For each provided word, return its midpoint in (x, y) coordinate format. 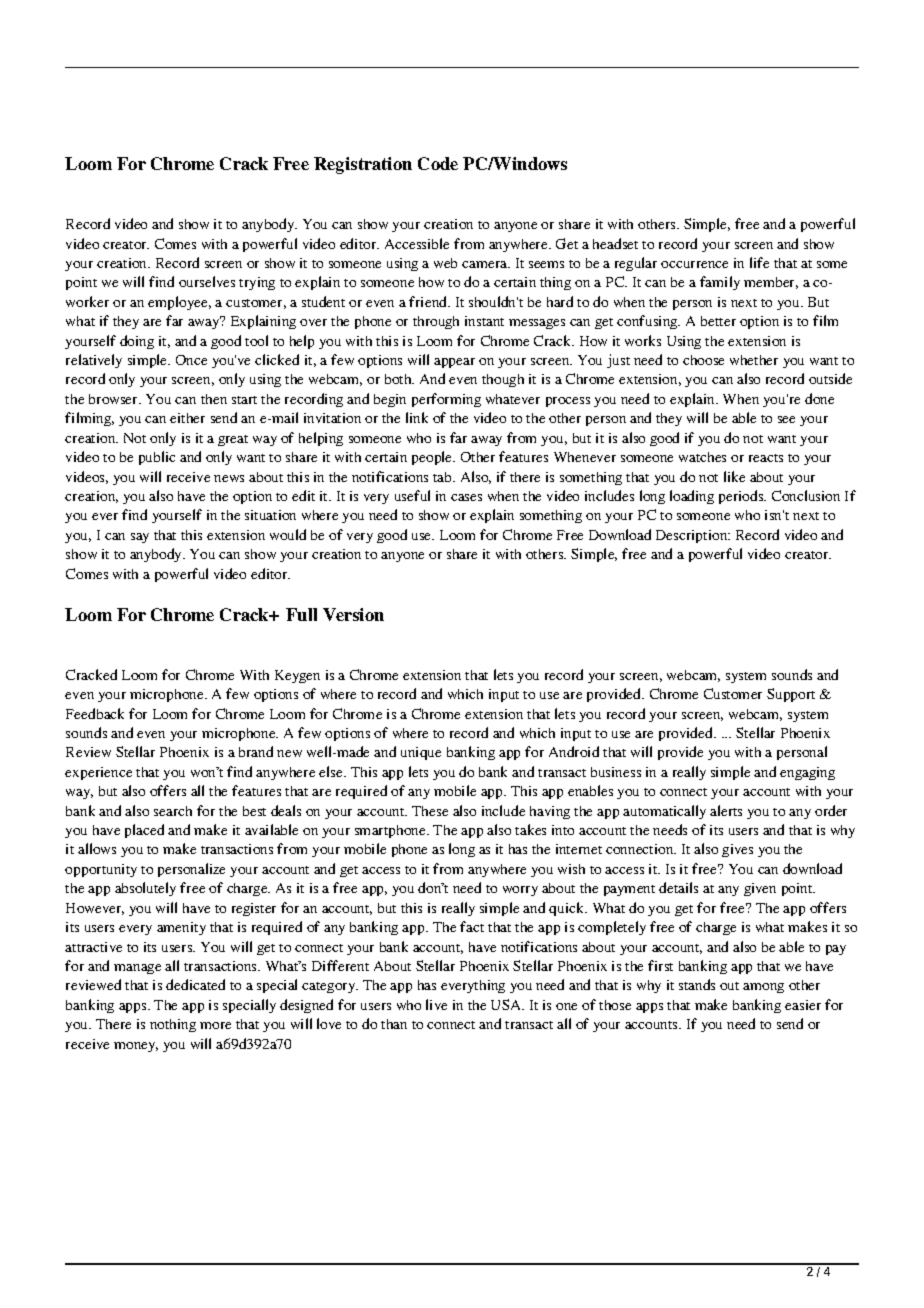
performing (446, 400)
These (430, 811)
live (436, 1004)
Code (438, 163)
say (140, 538)
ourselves (207, 281)
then (214, 399)
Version (353, 614)
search (173, 811)
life (759, 262)
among (763, 988)
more (215, 1025)
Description (693, 536)
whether (754, 360)
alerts (726, 810)
